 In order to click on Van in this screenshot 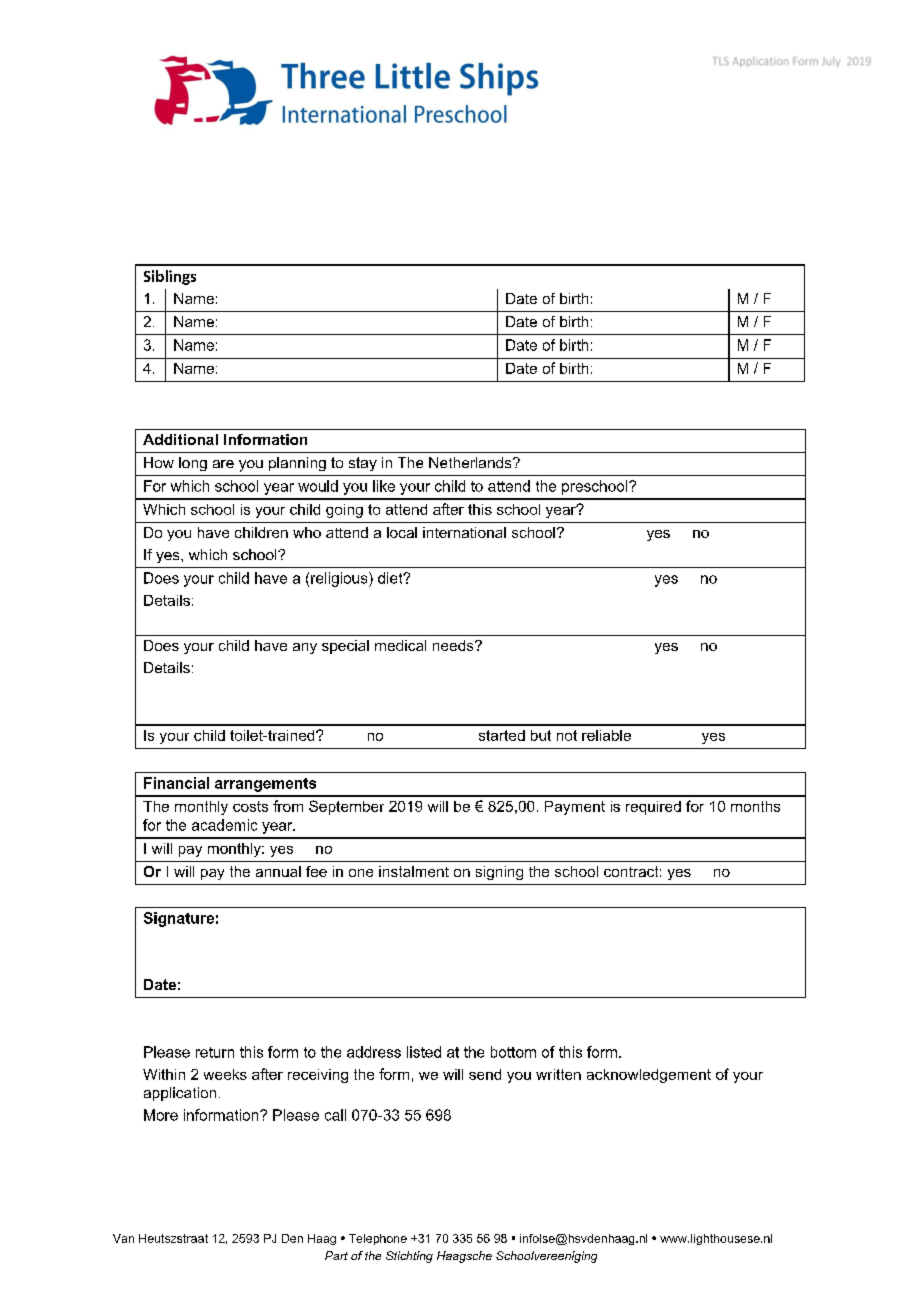, I will do `click(123, 1238)`.
